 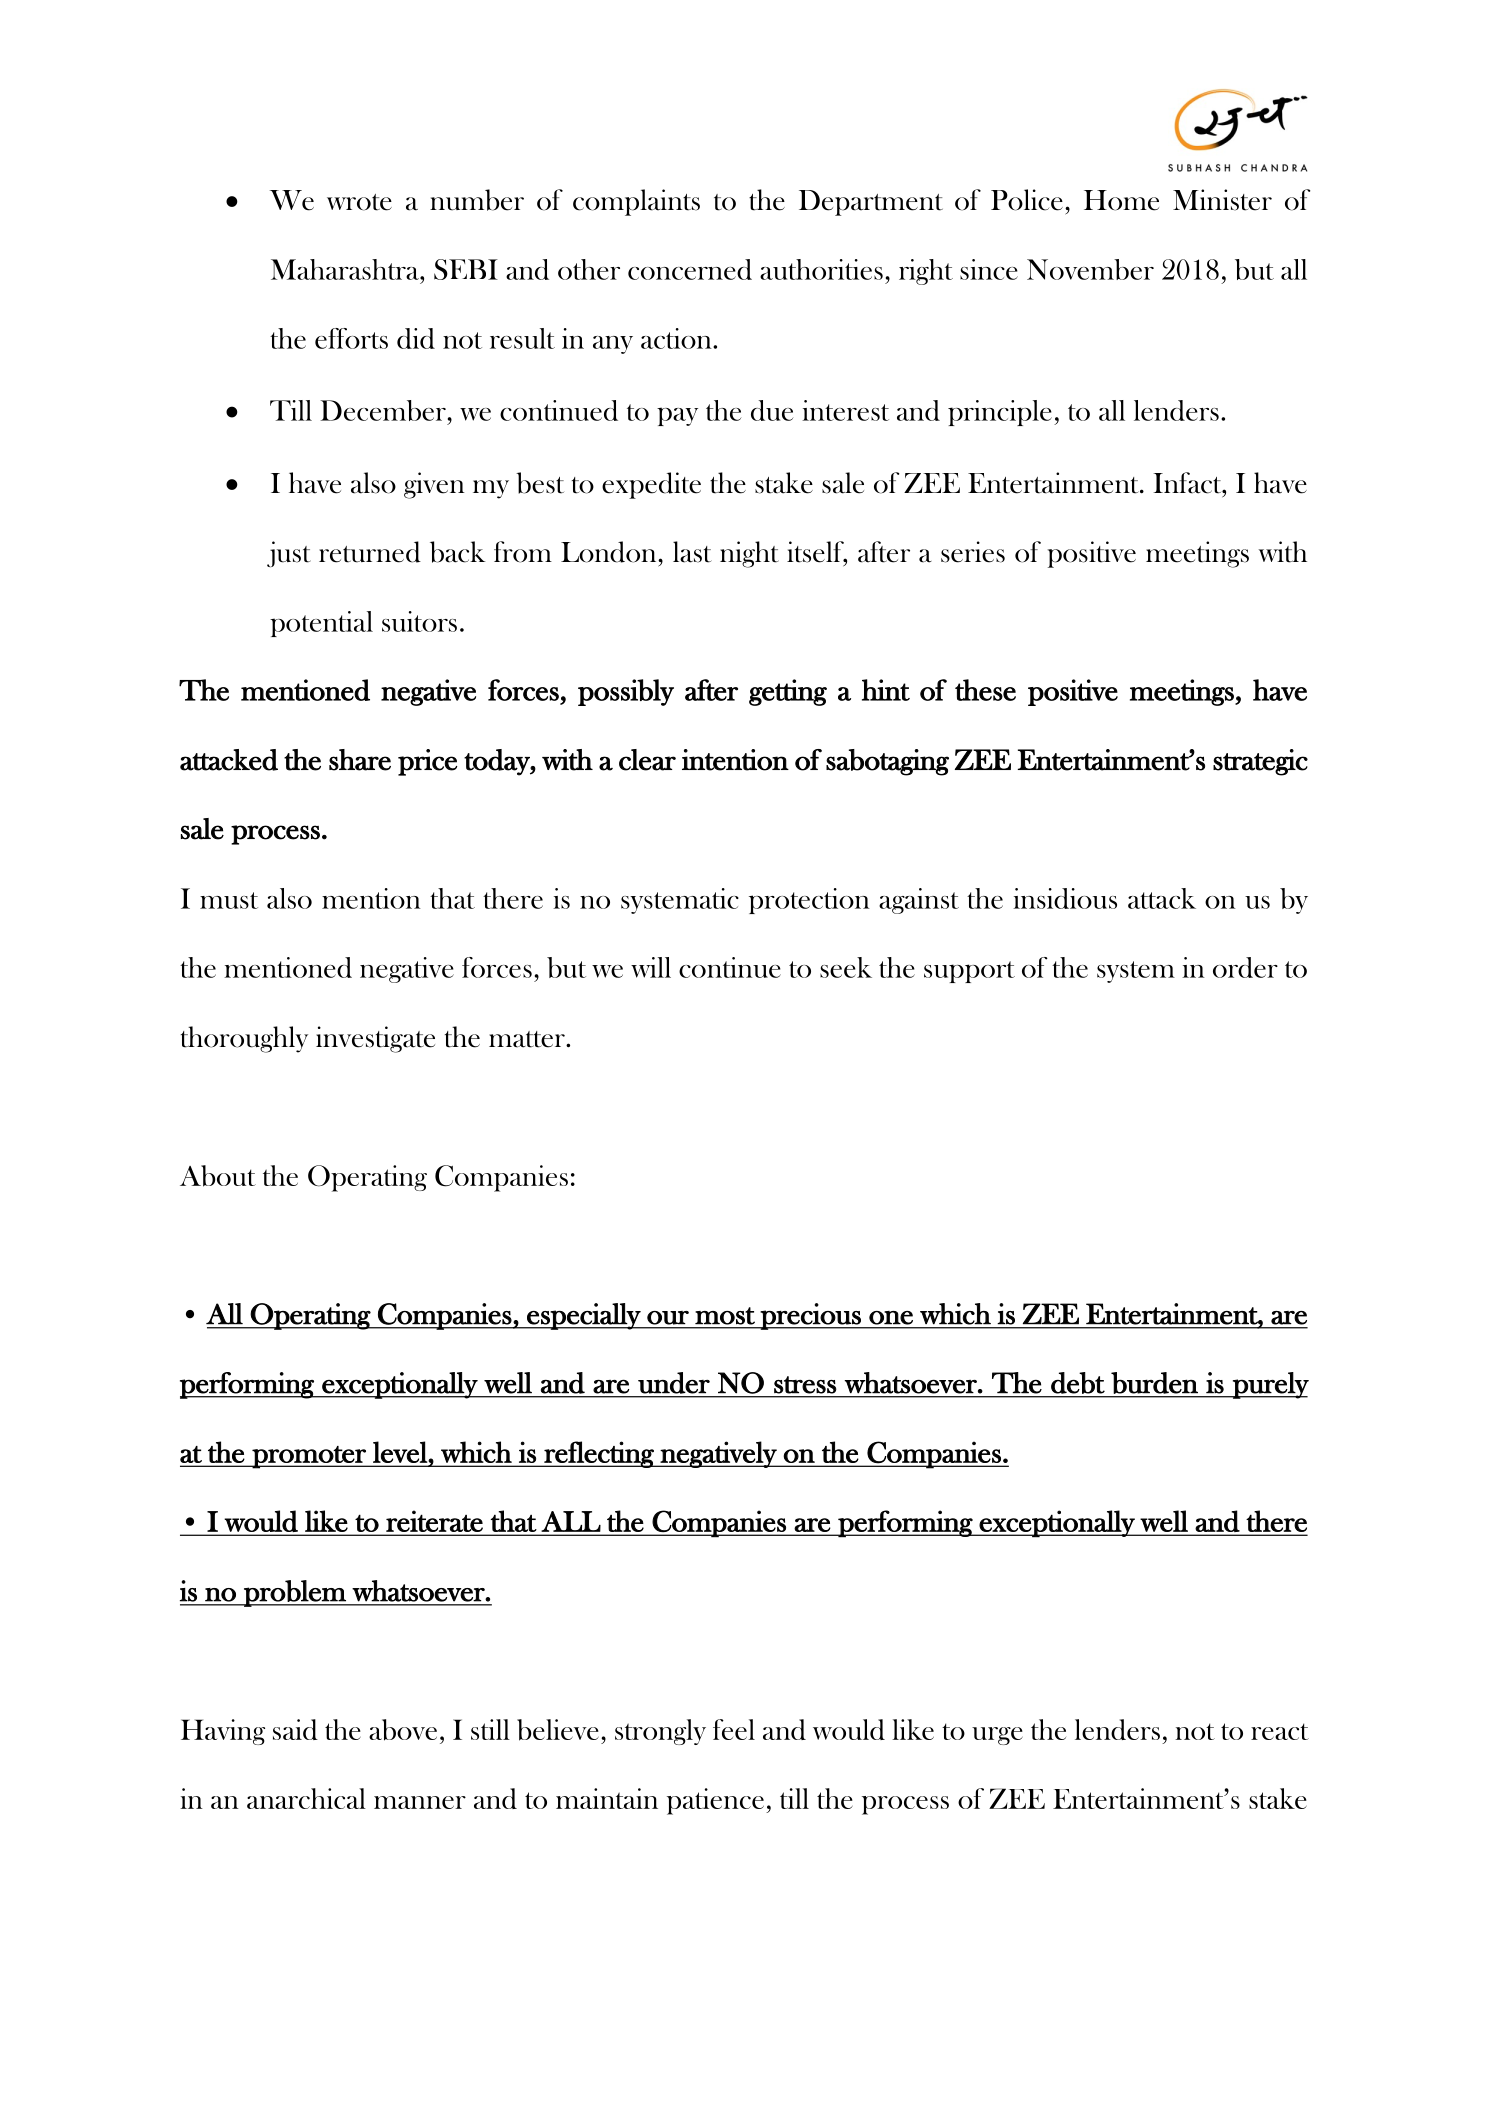 I want to click on concerned, so click(x=690, y=269).
